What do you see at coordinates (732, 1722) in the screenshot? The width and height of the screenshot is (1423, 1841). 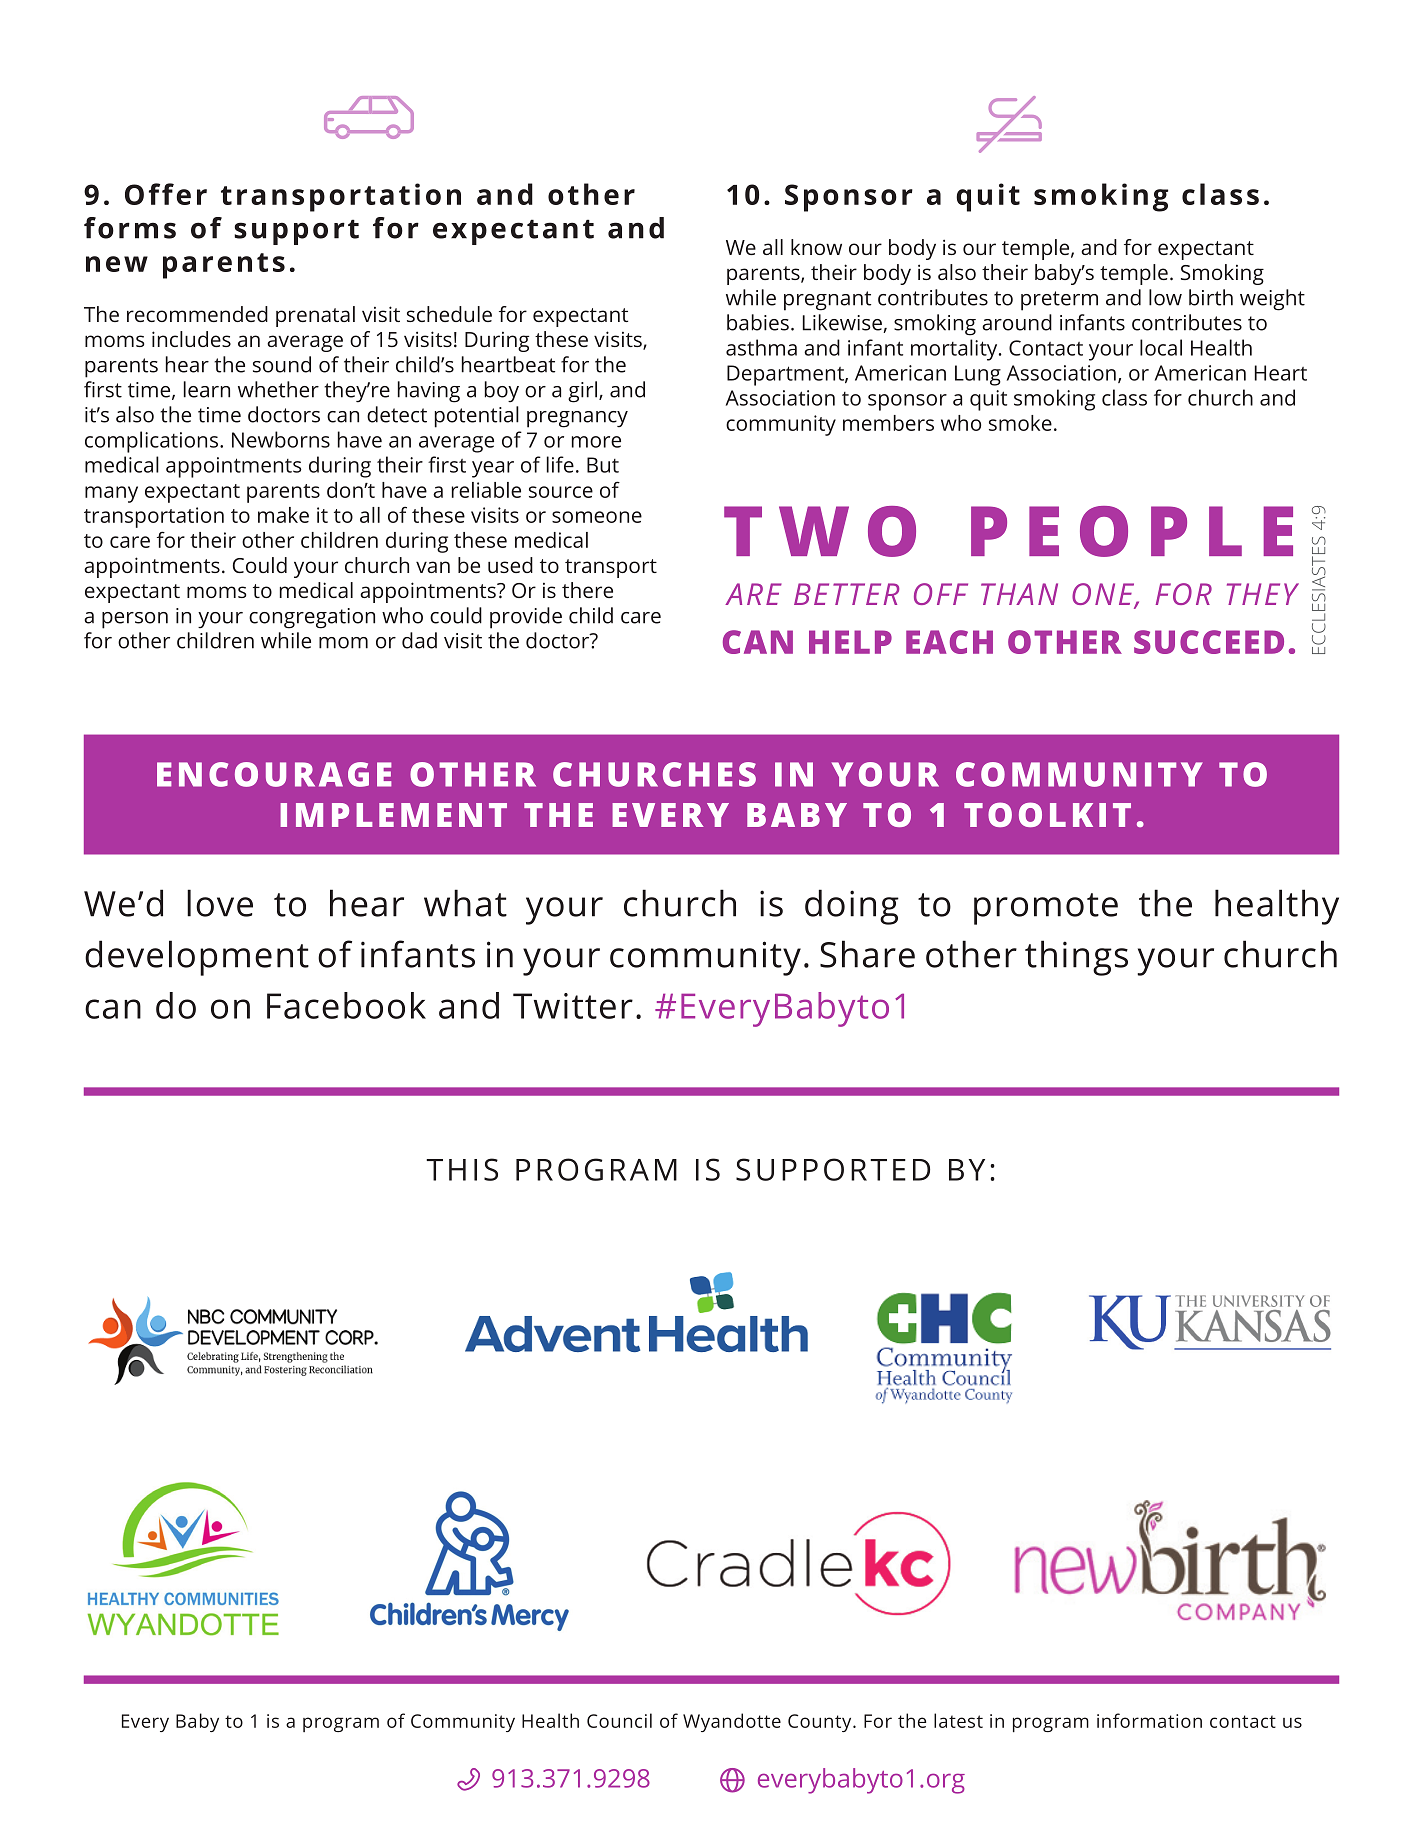 I see `Wyandotte` at bounding box center [732, 1722].
